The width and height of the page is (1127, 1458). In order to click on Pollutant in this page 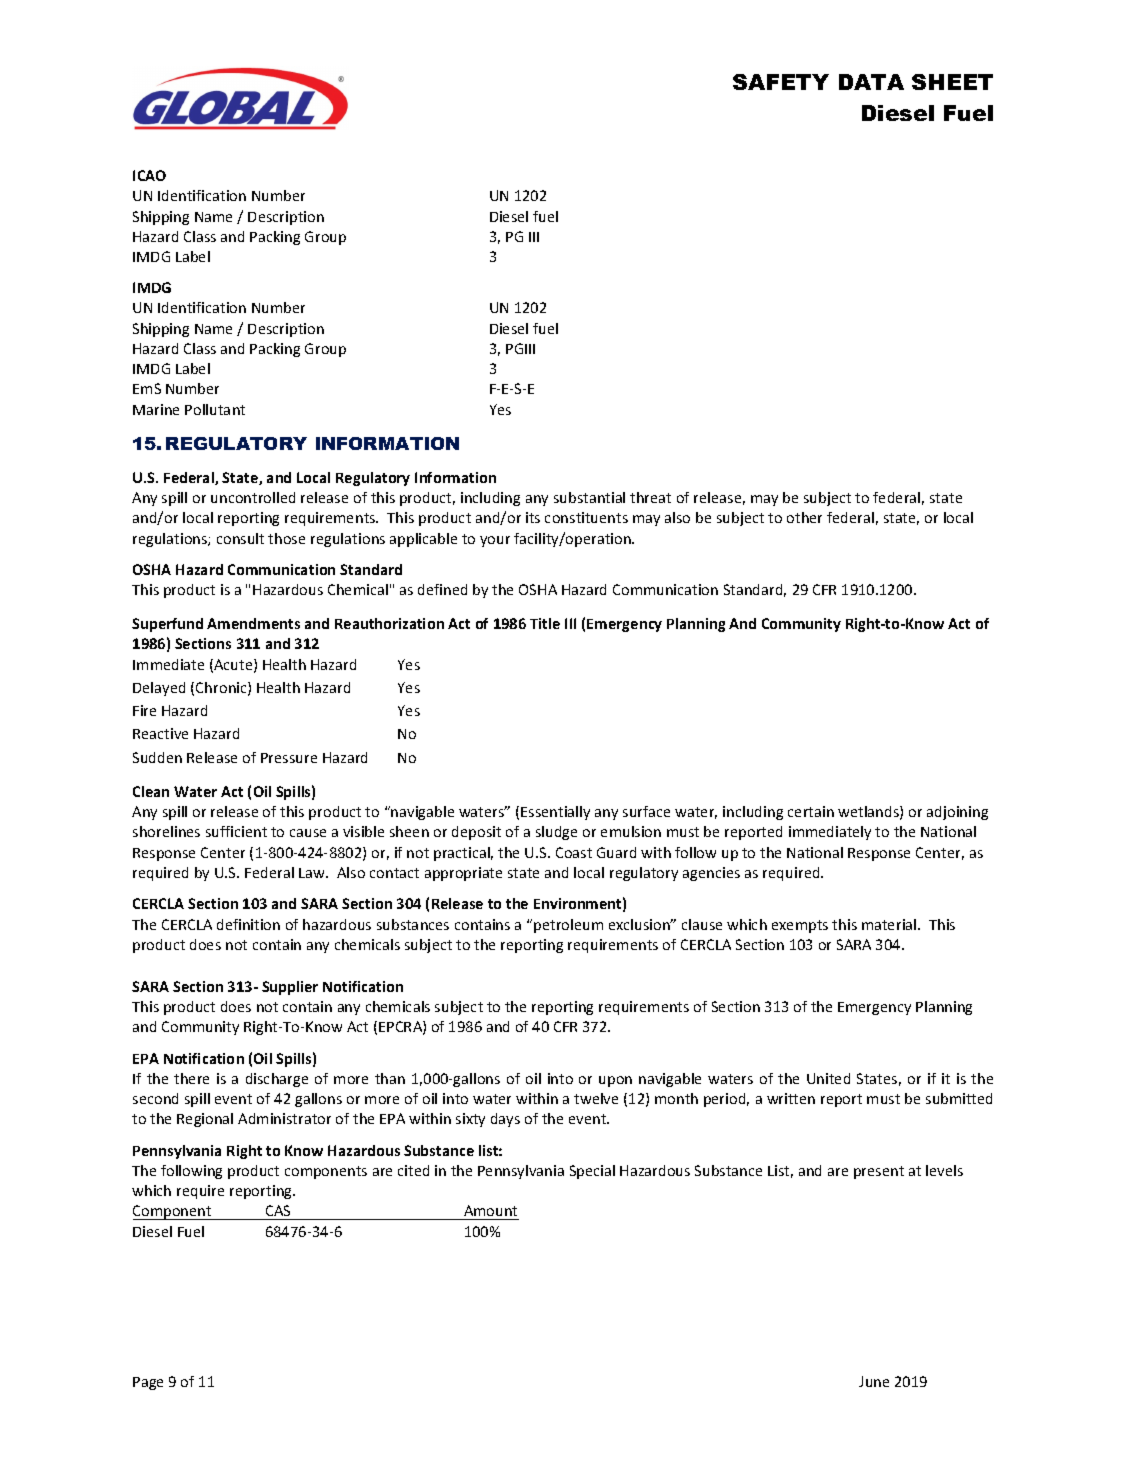, I will do `click(215, 409)`.
